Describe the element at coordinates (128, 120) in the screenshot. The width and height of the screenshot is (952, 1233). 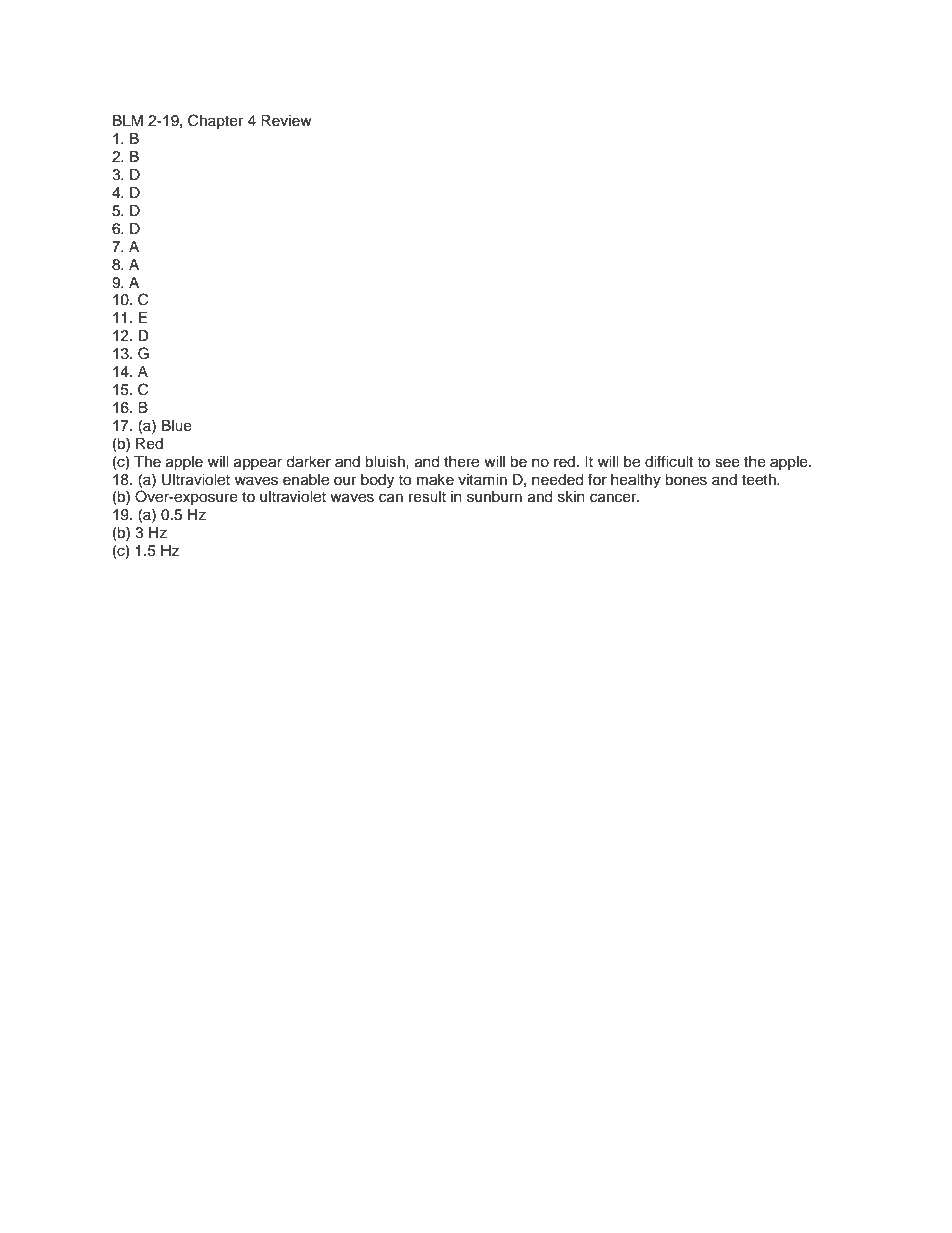
I see `BLM` at that location.
